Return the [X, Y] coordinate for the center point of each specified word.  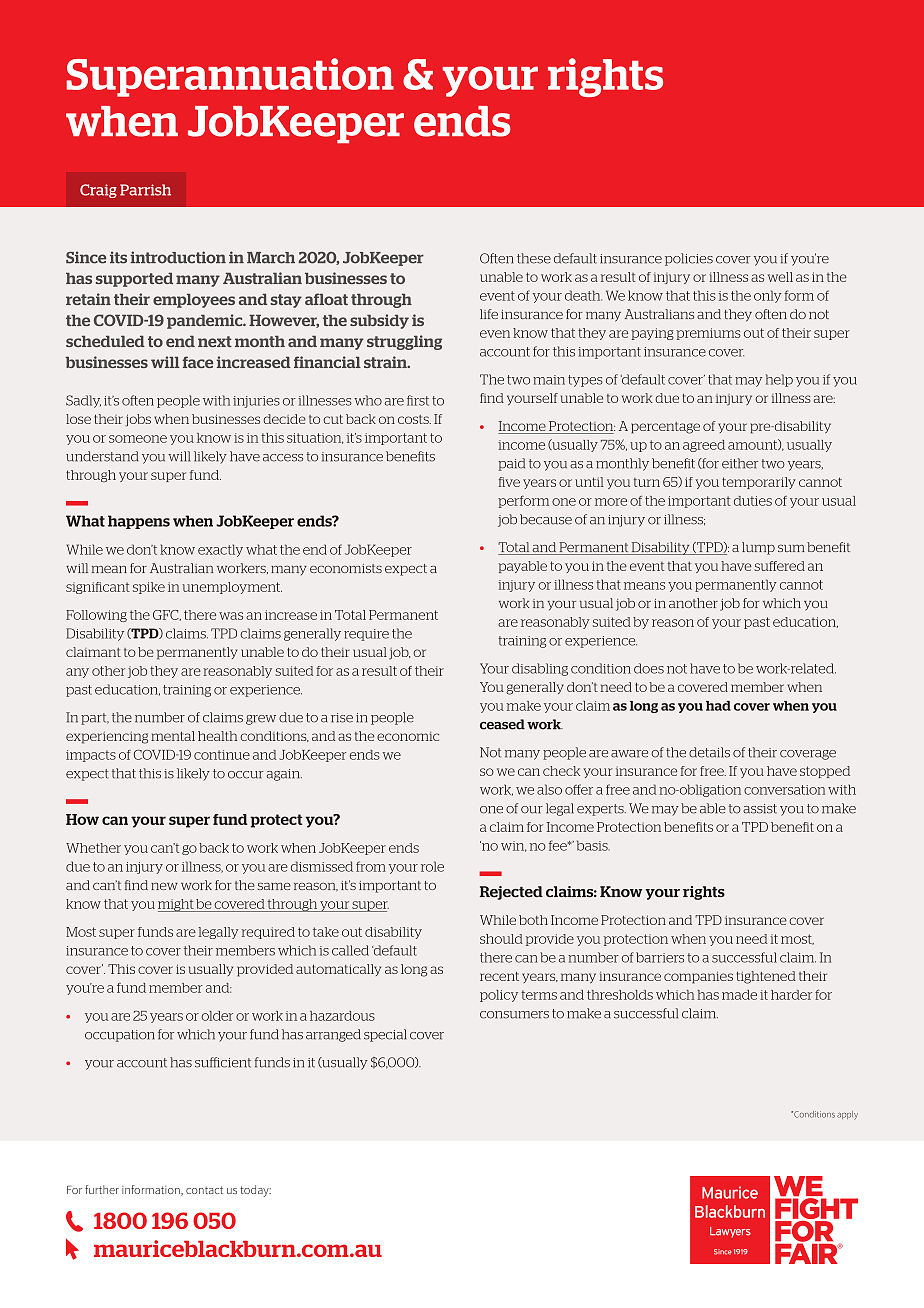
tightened [766, 977]
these [534, 258]
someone [138, 439]
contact [204, 1190]
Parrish [145, 190]
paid [511, 464]
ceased [502, 724]
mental [173, 736]
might [176, 905]
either [740, 463]
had [718, 706]
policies [689, 259]
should [501, 939]
